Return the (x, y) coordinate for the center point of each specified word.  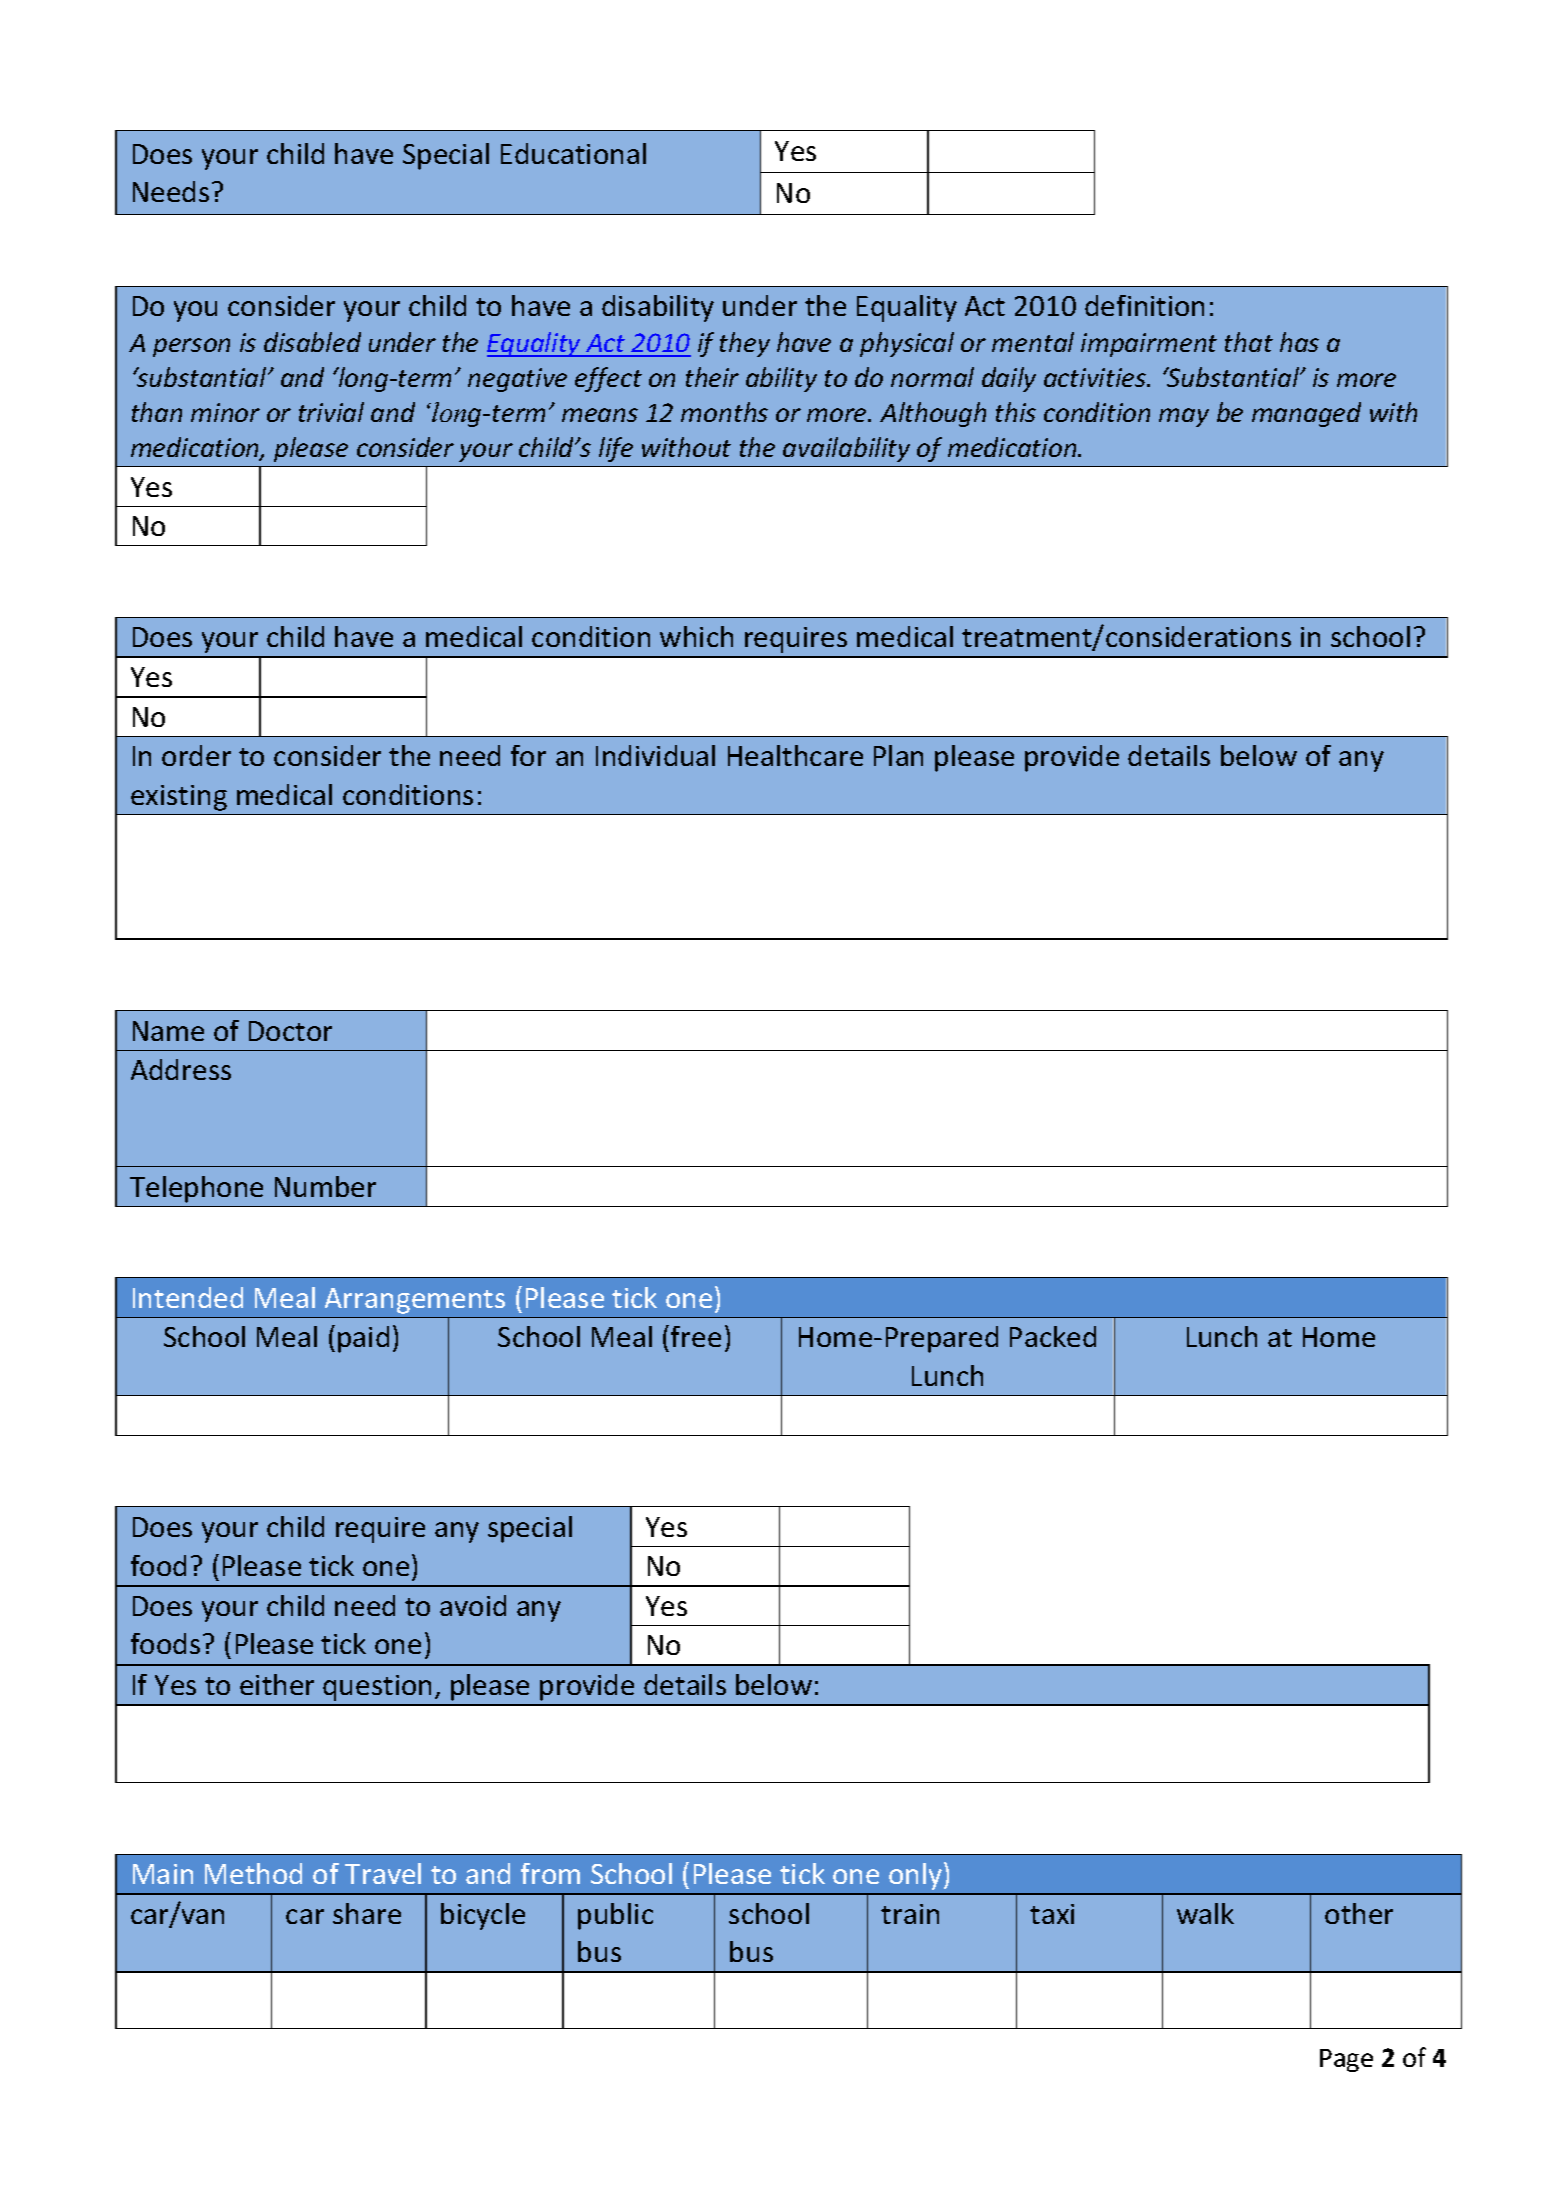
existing (179, 798)
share (367, 1913)
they (745, 344)
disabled (312, 342)
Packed (1053, 1336)
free (696, 1336)
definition (1144, 305)
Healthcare (795, 755)
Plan (898, 755)
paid (363, 1339)
